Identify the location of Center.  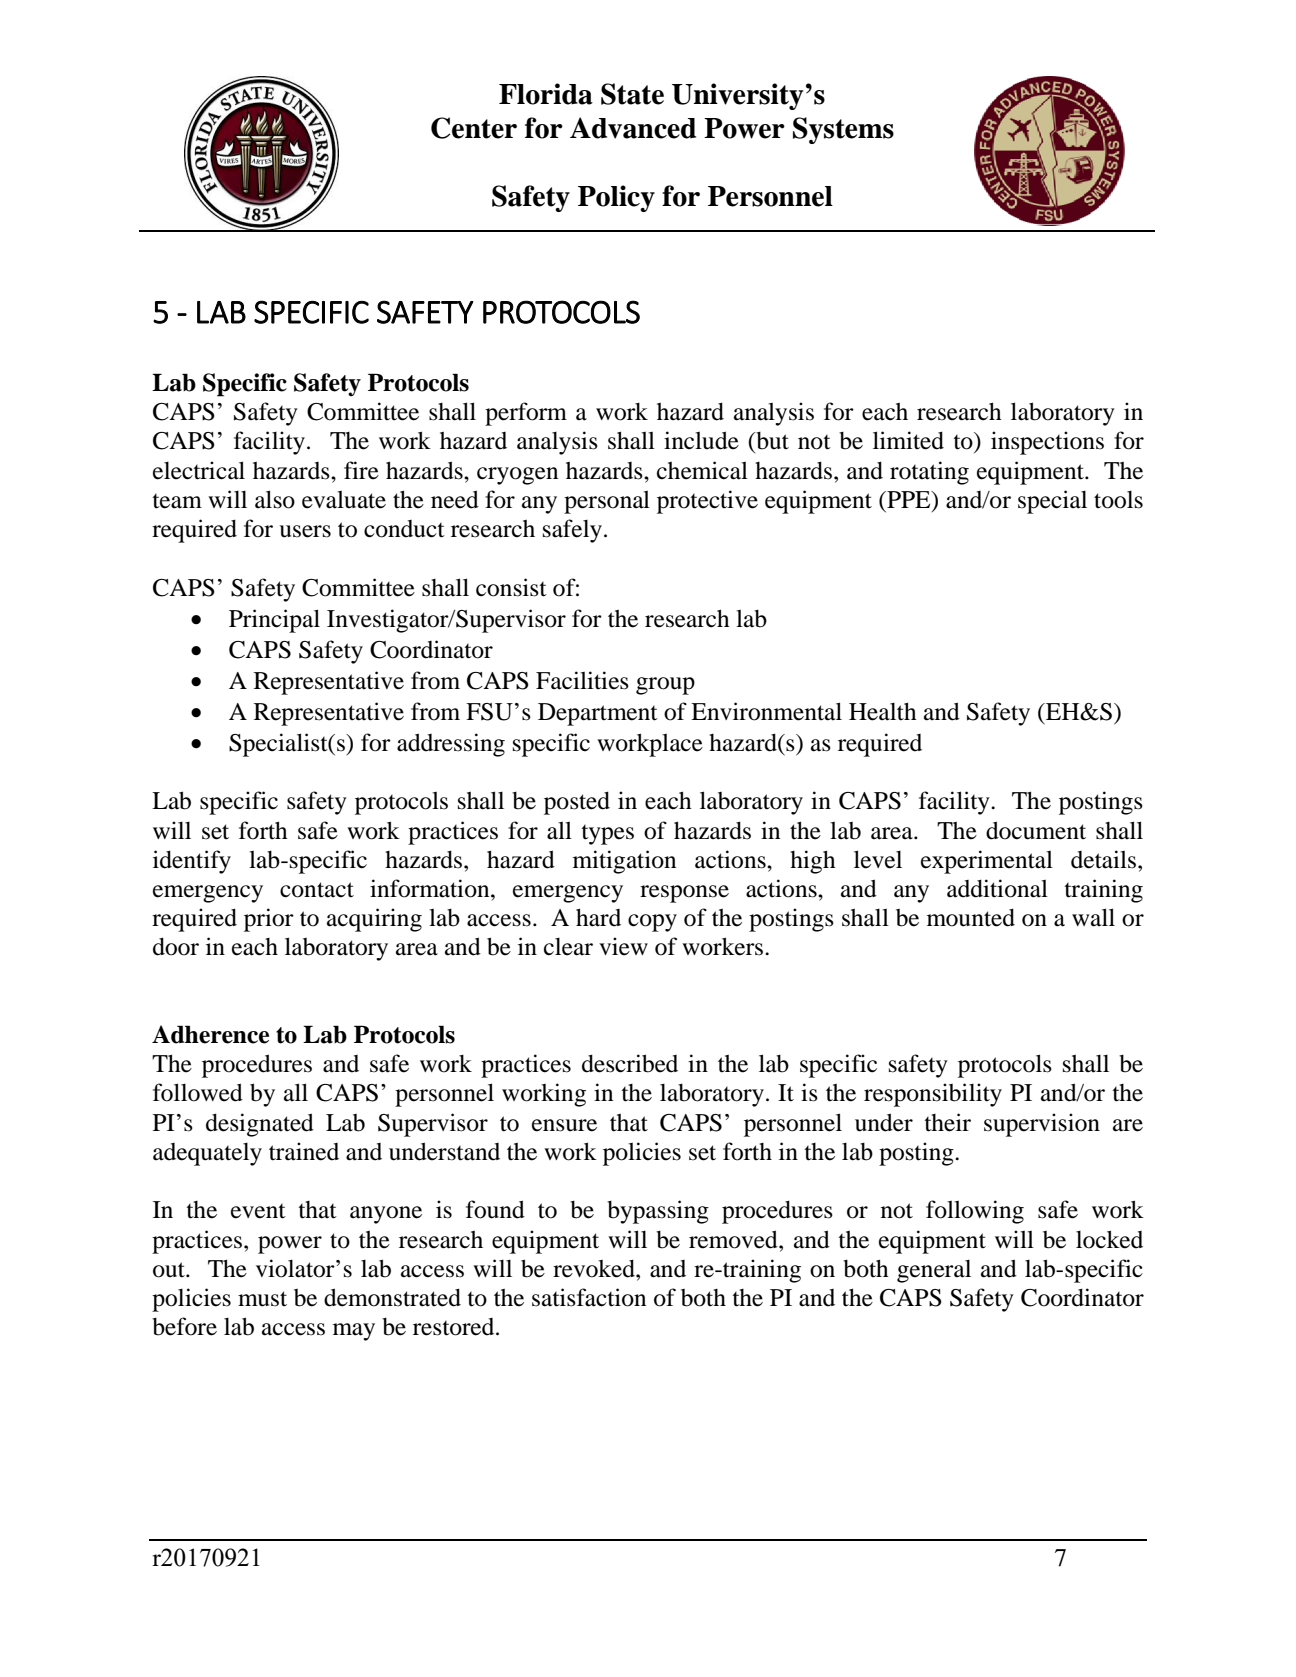
(474, 128).
